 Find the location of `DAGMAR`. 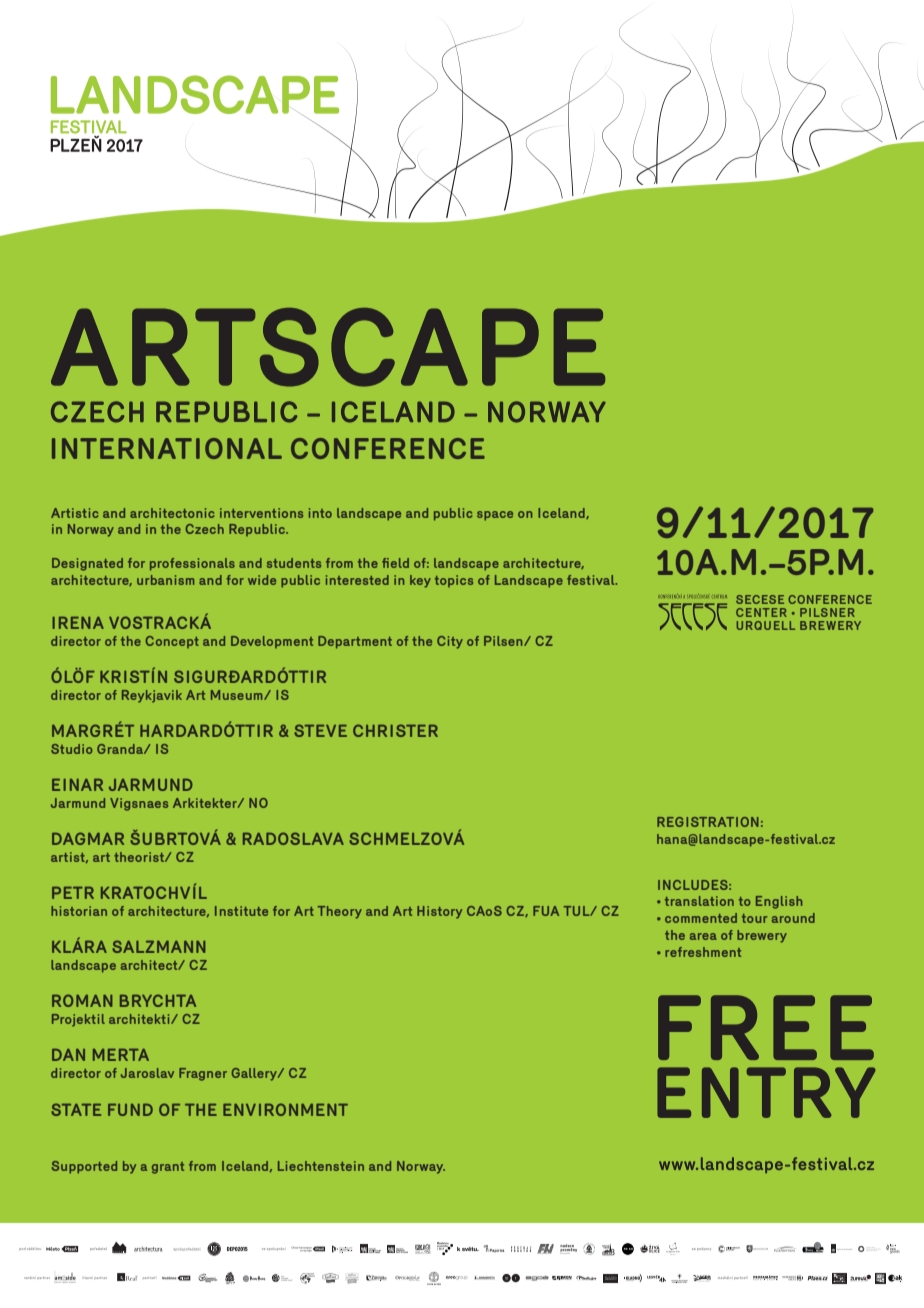

DAGMAR is located at coordinates (88, 838).
